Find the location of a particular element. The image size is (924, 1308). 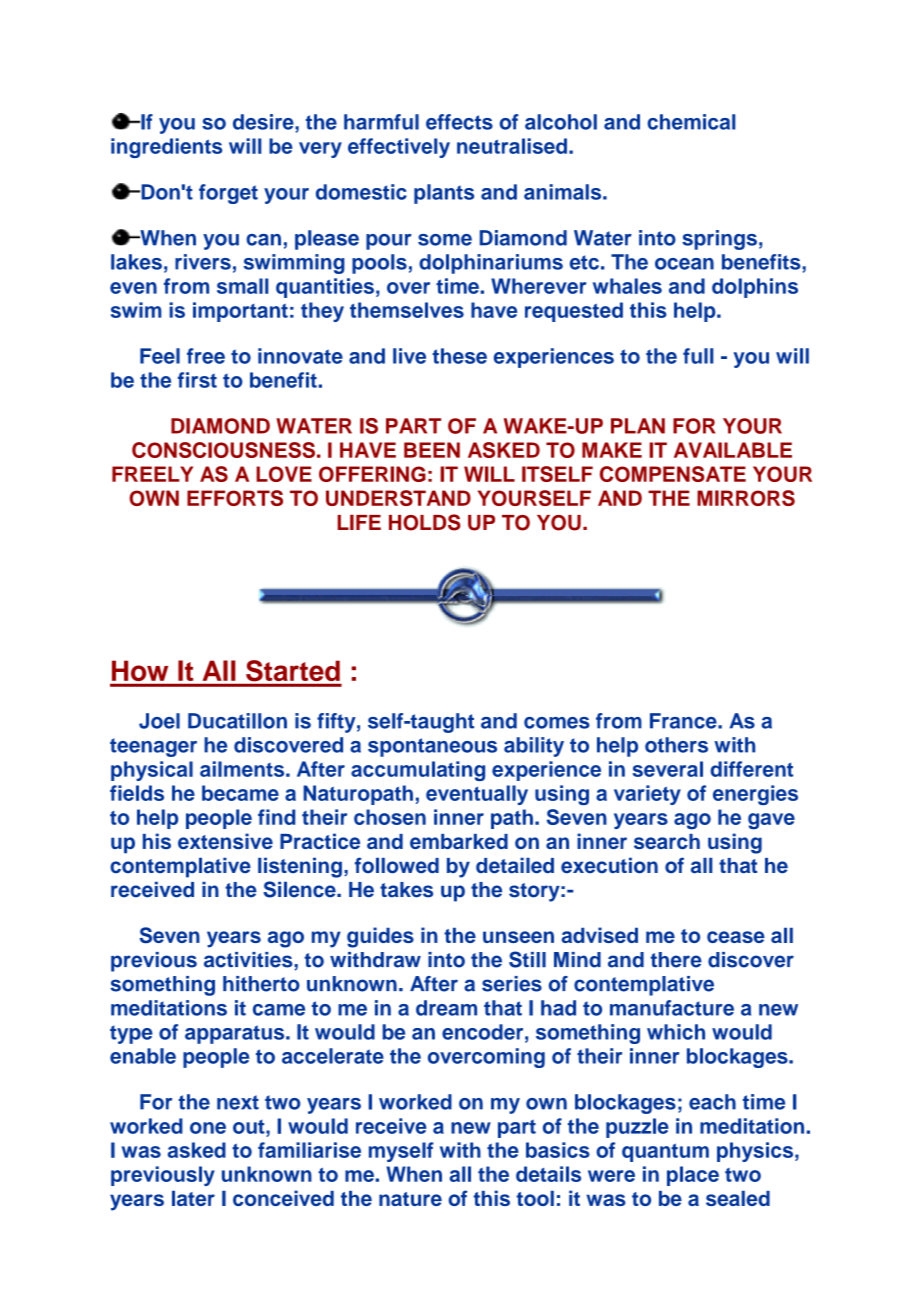

EFFORTS is located at coordinates (235, 498).
